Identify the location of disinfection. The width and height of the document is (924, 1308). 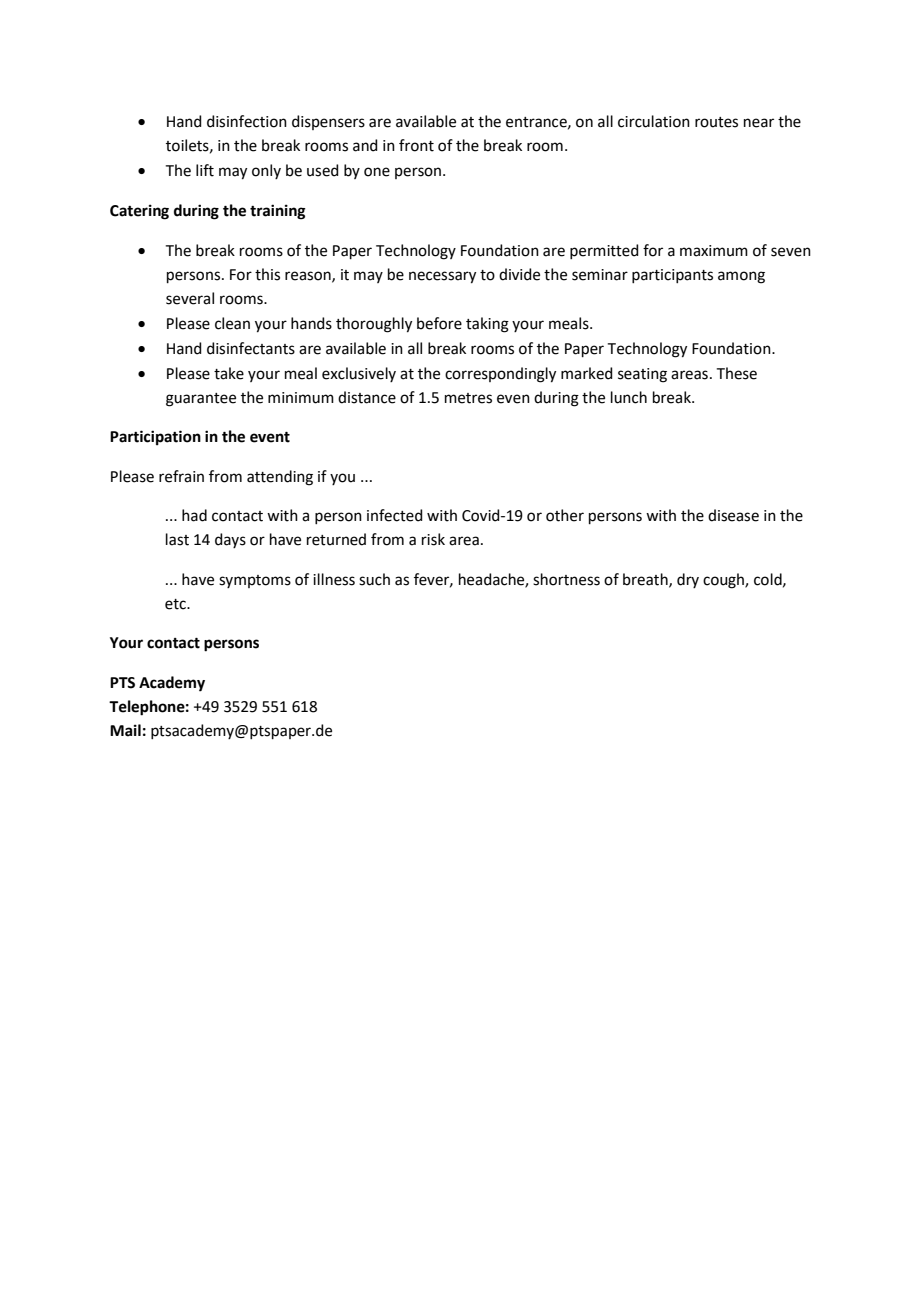
(247, 121).
